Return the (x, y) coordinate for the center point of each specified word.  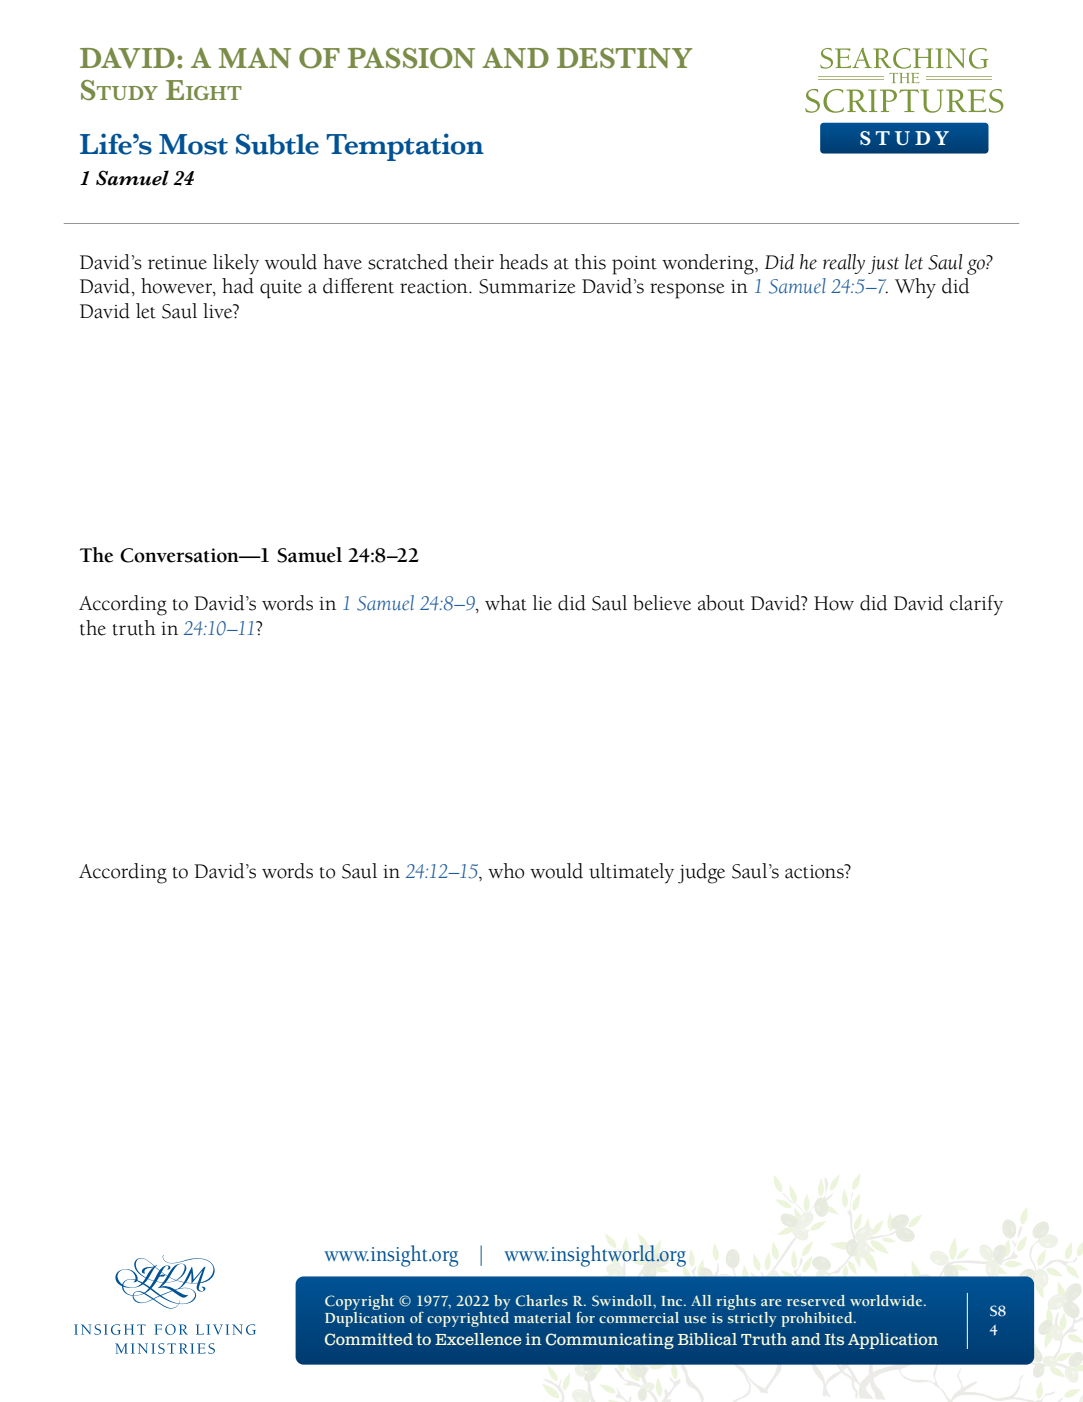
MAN (255, 58)
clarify (976, 605)
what (506, 603)
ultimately (631, 873)
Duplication (365, 1319)
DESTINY (624, 58)
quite (281, 289)
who (506, 871)
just (883, 265)
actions (815, 871)
